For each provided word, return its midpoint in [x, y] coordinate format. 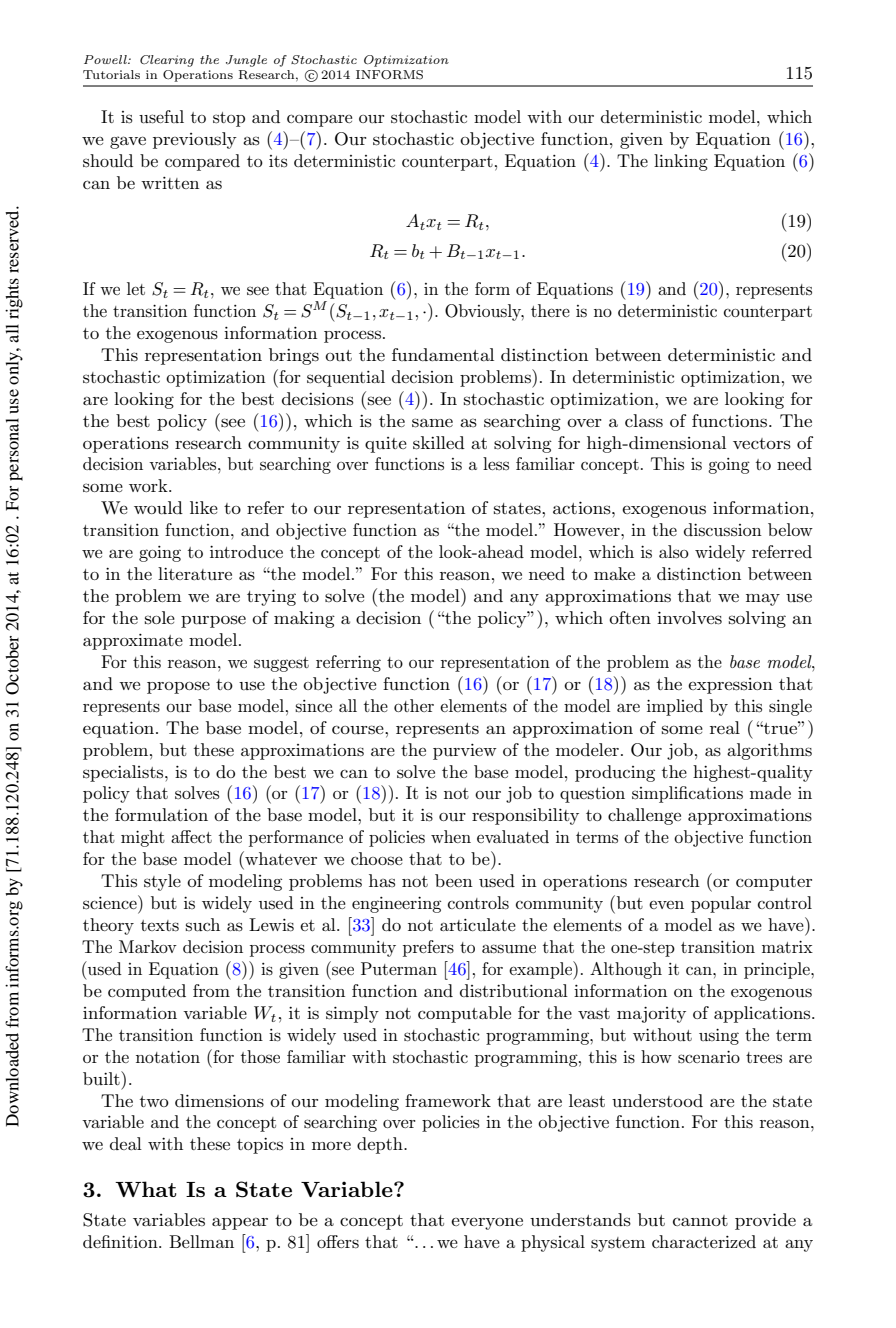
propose [178, 687]
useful [161, 117]
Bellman [201, 1241]
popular [721, 904]
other [414, 705]
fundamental [443, 354]
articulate [478, 924]
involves [689, 618]
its [278, 161]
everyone [487, 1223]
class [644, 421]
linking [681, 162]
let [136, 288]
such [203, 924]
